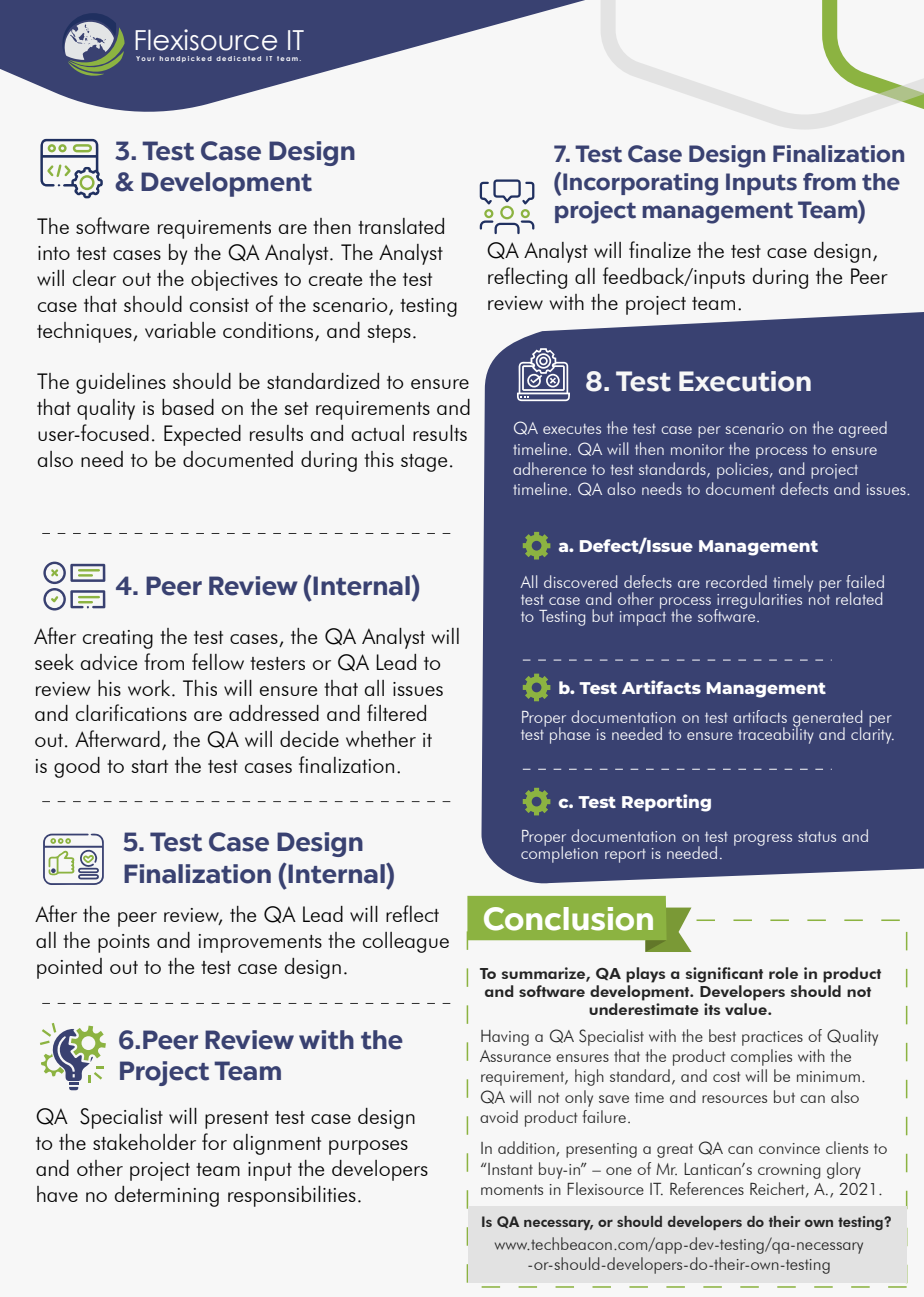  Describe the element at coordinates (580, 581) in the screenshot. I see `discovered` at that location.
